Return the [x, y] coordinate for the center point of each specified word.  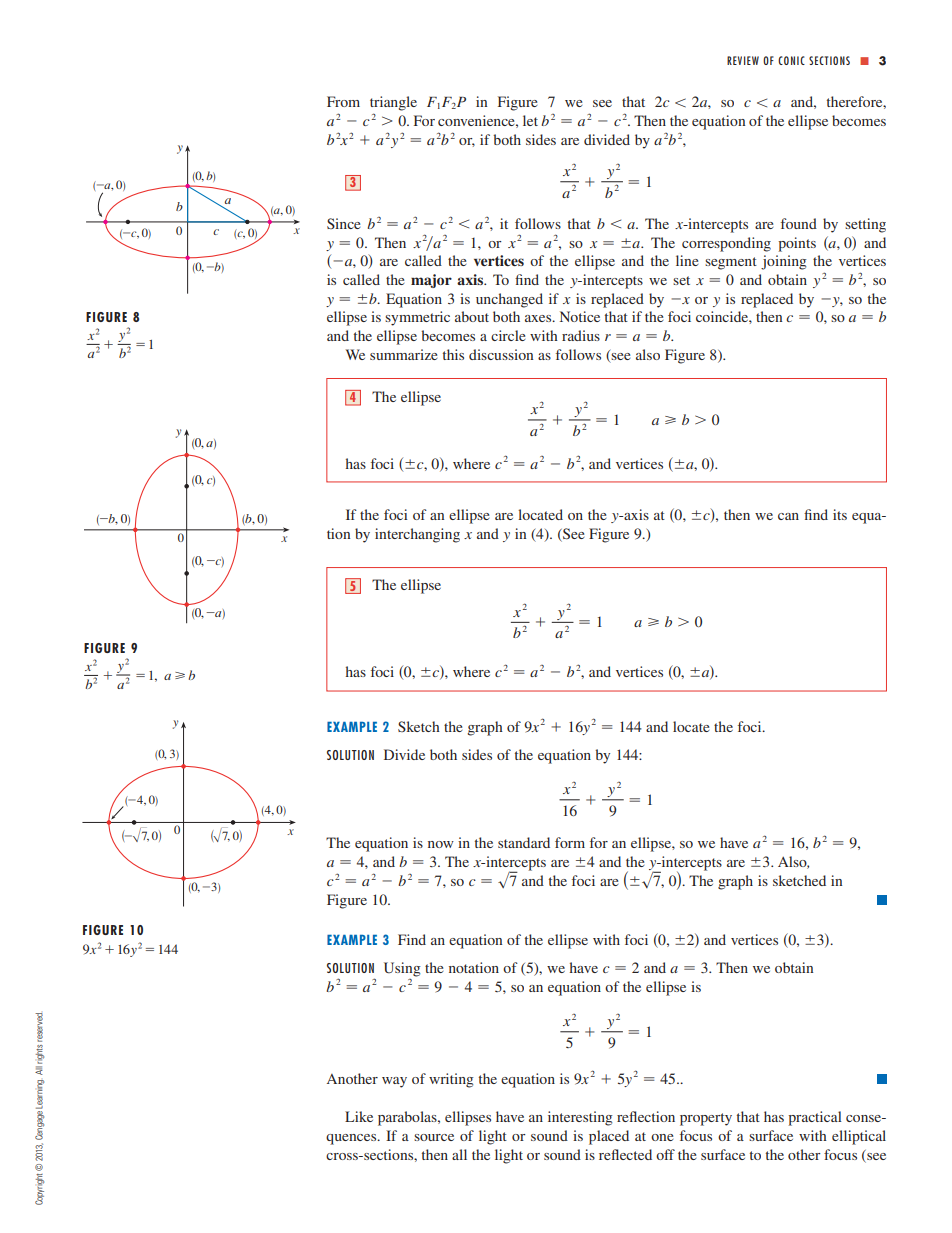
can [788, 516]
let [530, 120]
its [840, 514]
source [434, 1137]
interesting [580, 1118]
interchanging [417, 535]
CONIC [791, 60]
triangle [393, 103]
